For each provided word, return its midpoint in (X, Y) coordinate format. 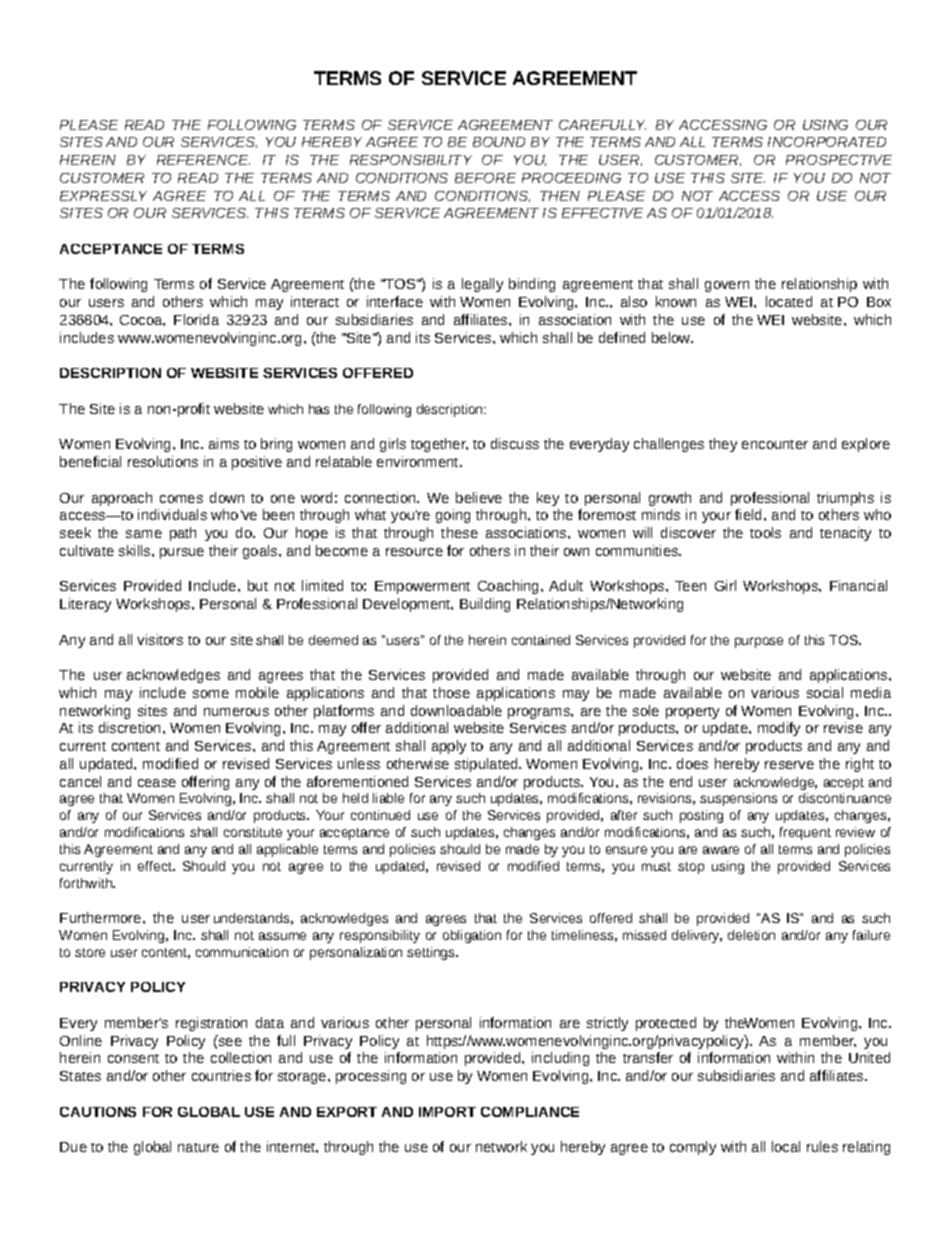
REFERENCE (203, 160)
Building (485, 605)
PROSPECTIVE (839, 160)
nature (198, 1147)
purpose (759, 642)
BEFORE (485, 178)
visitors (160, 639)
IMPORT (447, 1112)
